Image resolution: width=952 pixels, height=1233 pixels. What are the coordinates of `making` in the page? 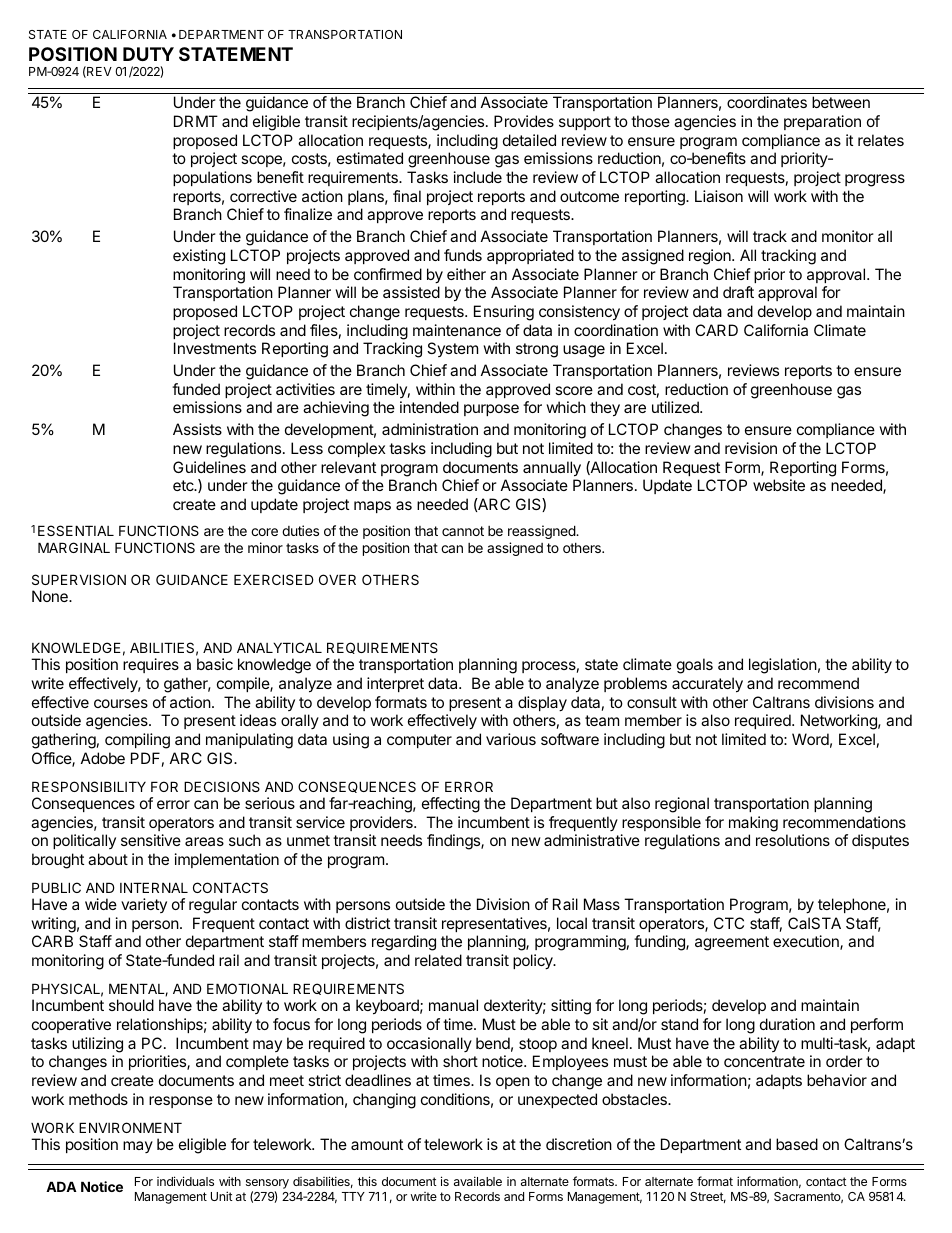 It's located at (753, 824).
